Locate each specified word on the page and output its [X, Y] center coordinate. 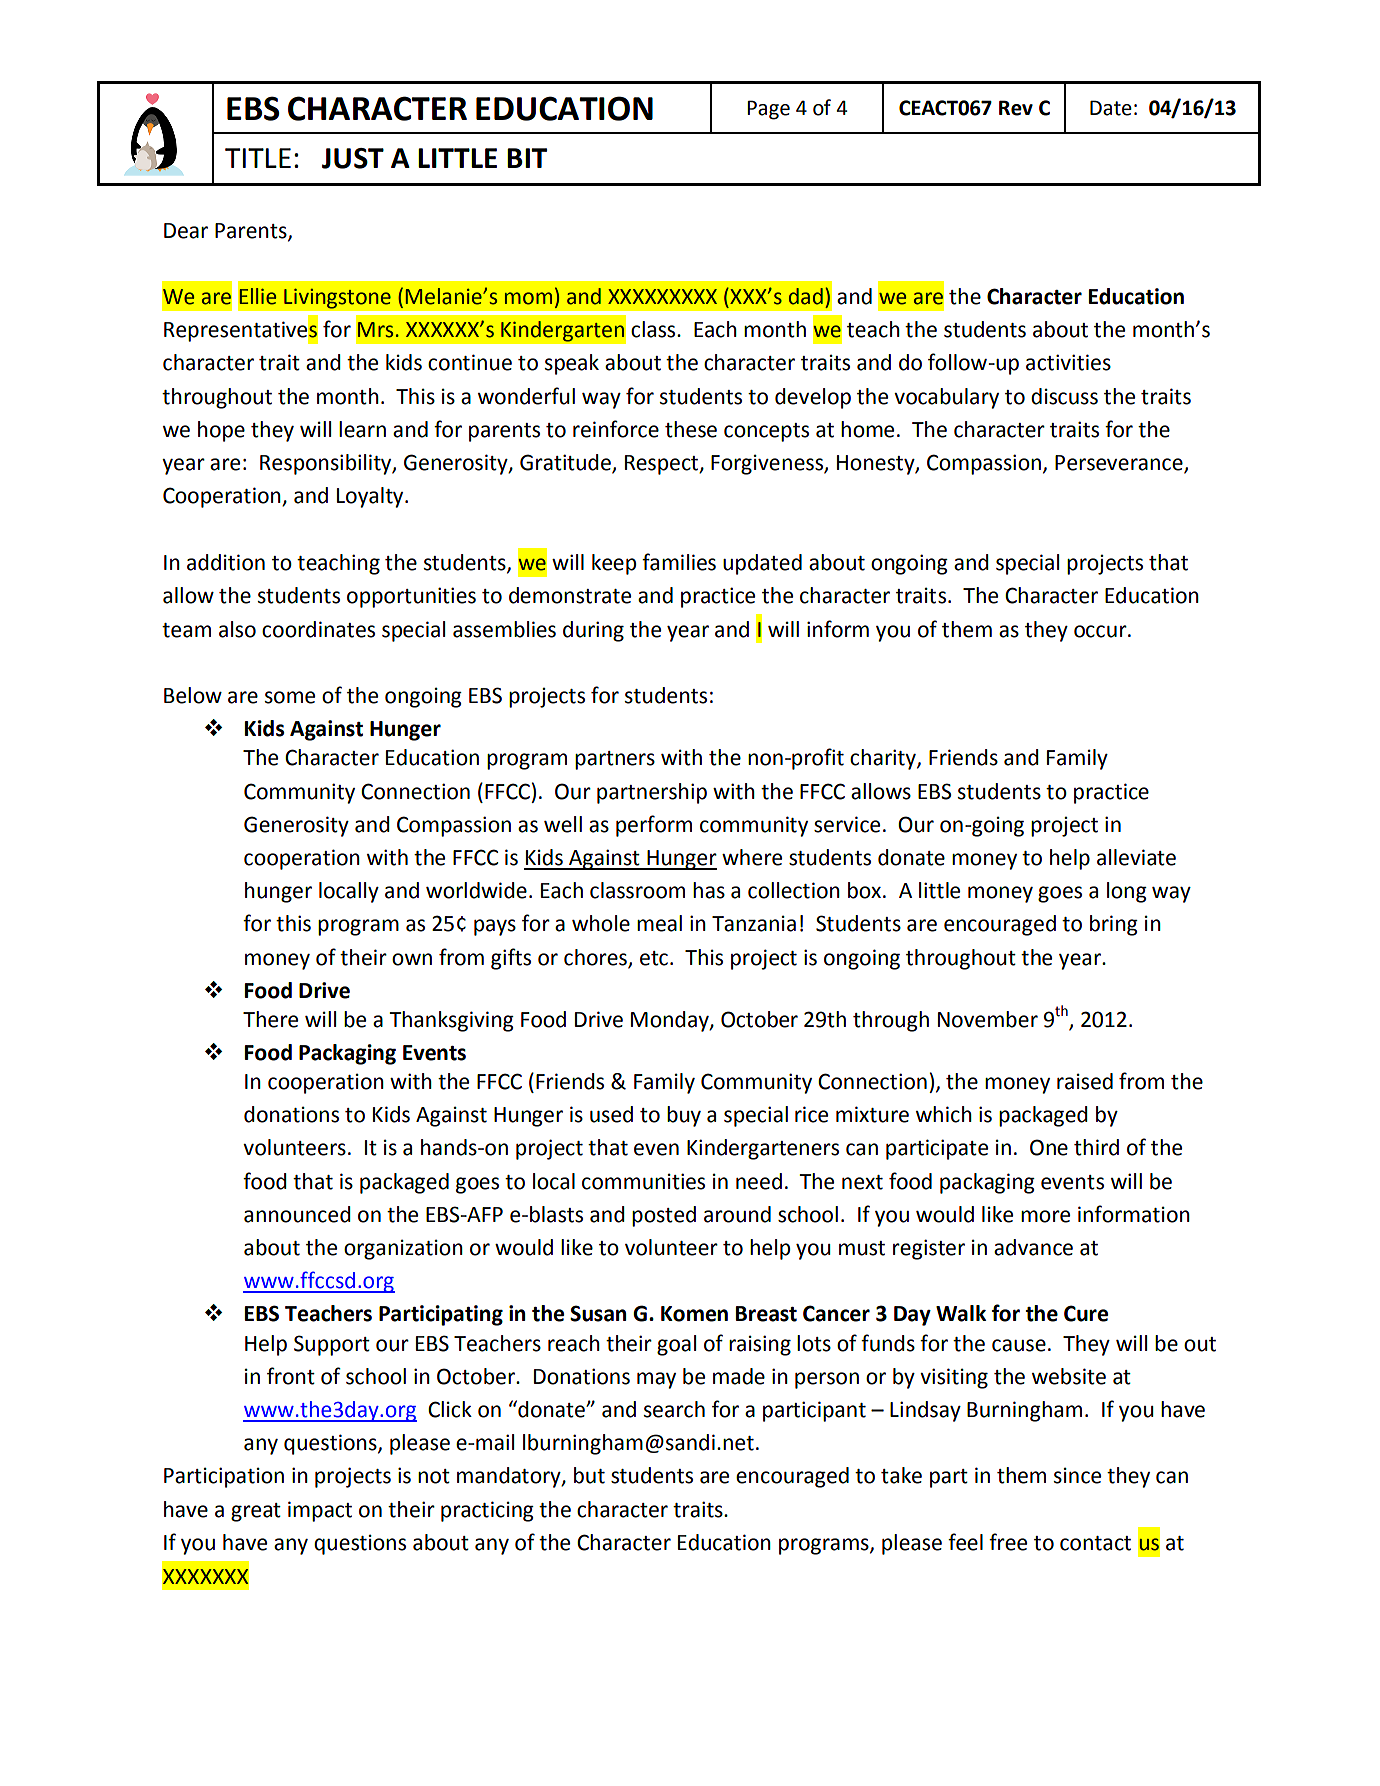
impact [320, 1511]
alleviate [1136, 857]
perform [654, 826]
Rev [1016, 108]
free [1008, 1542]
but [589, 1475]
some [290, 697]
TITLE [258, 158]
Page [768, 110]
